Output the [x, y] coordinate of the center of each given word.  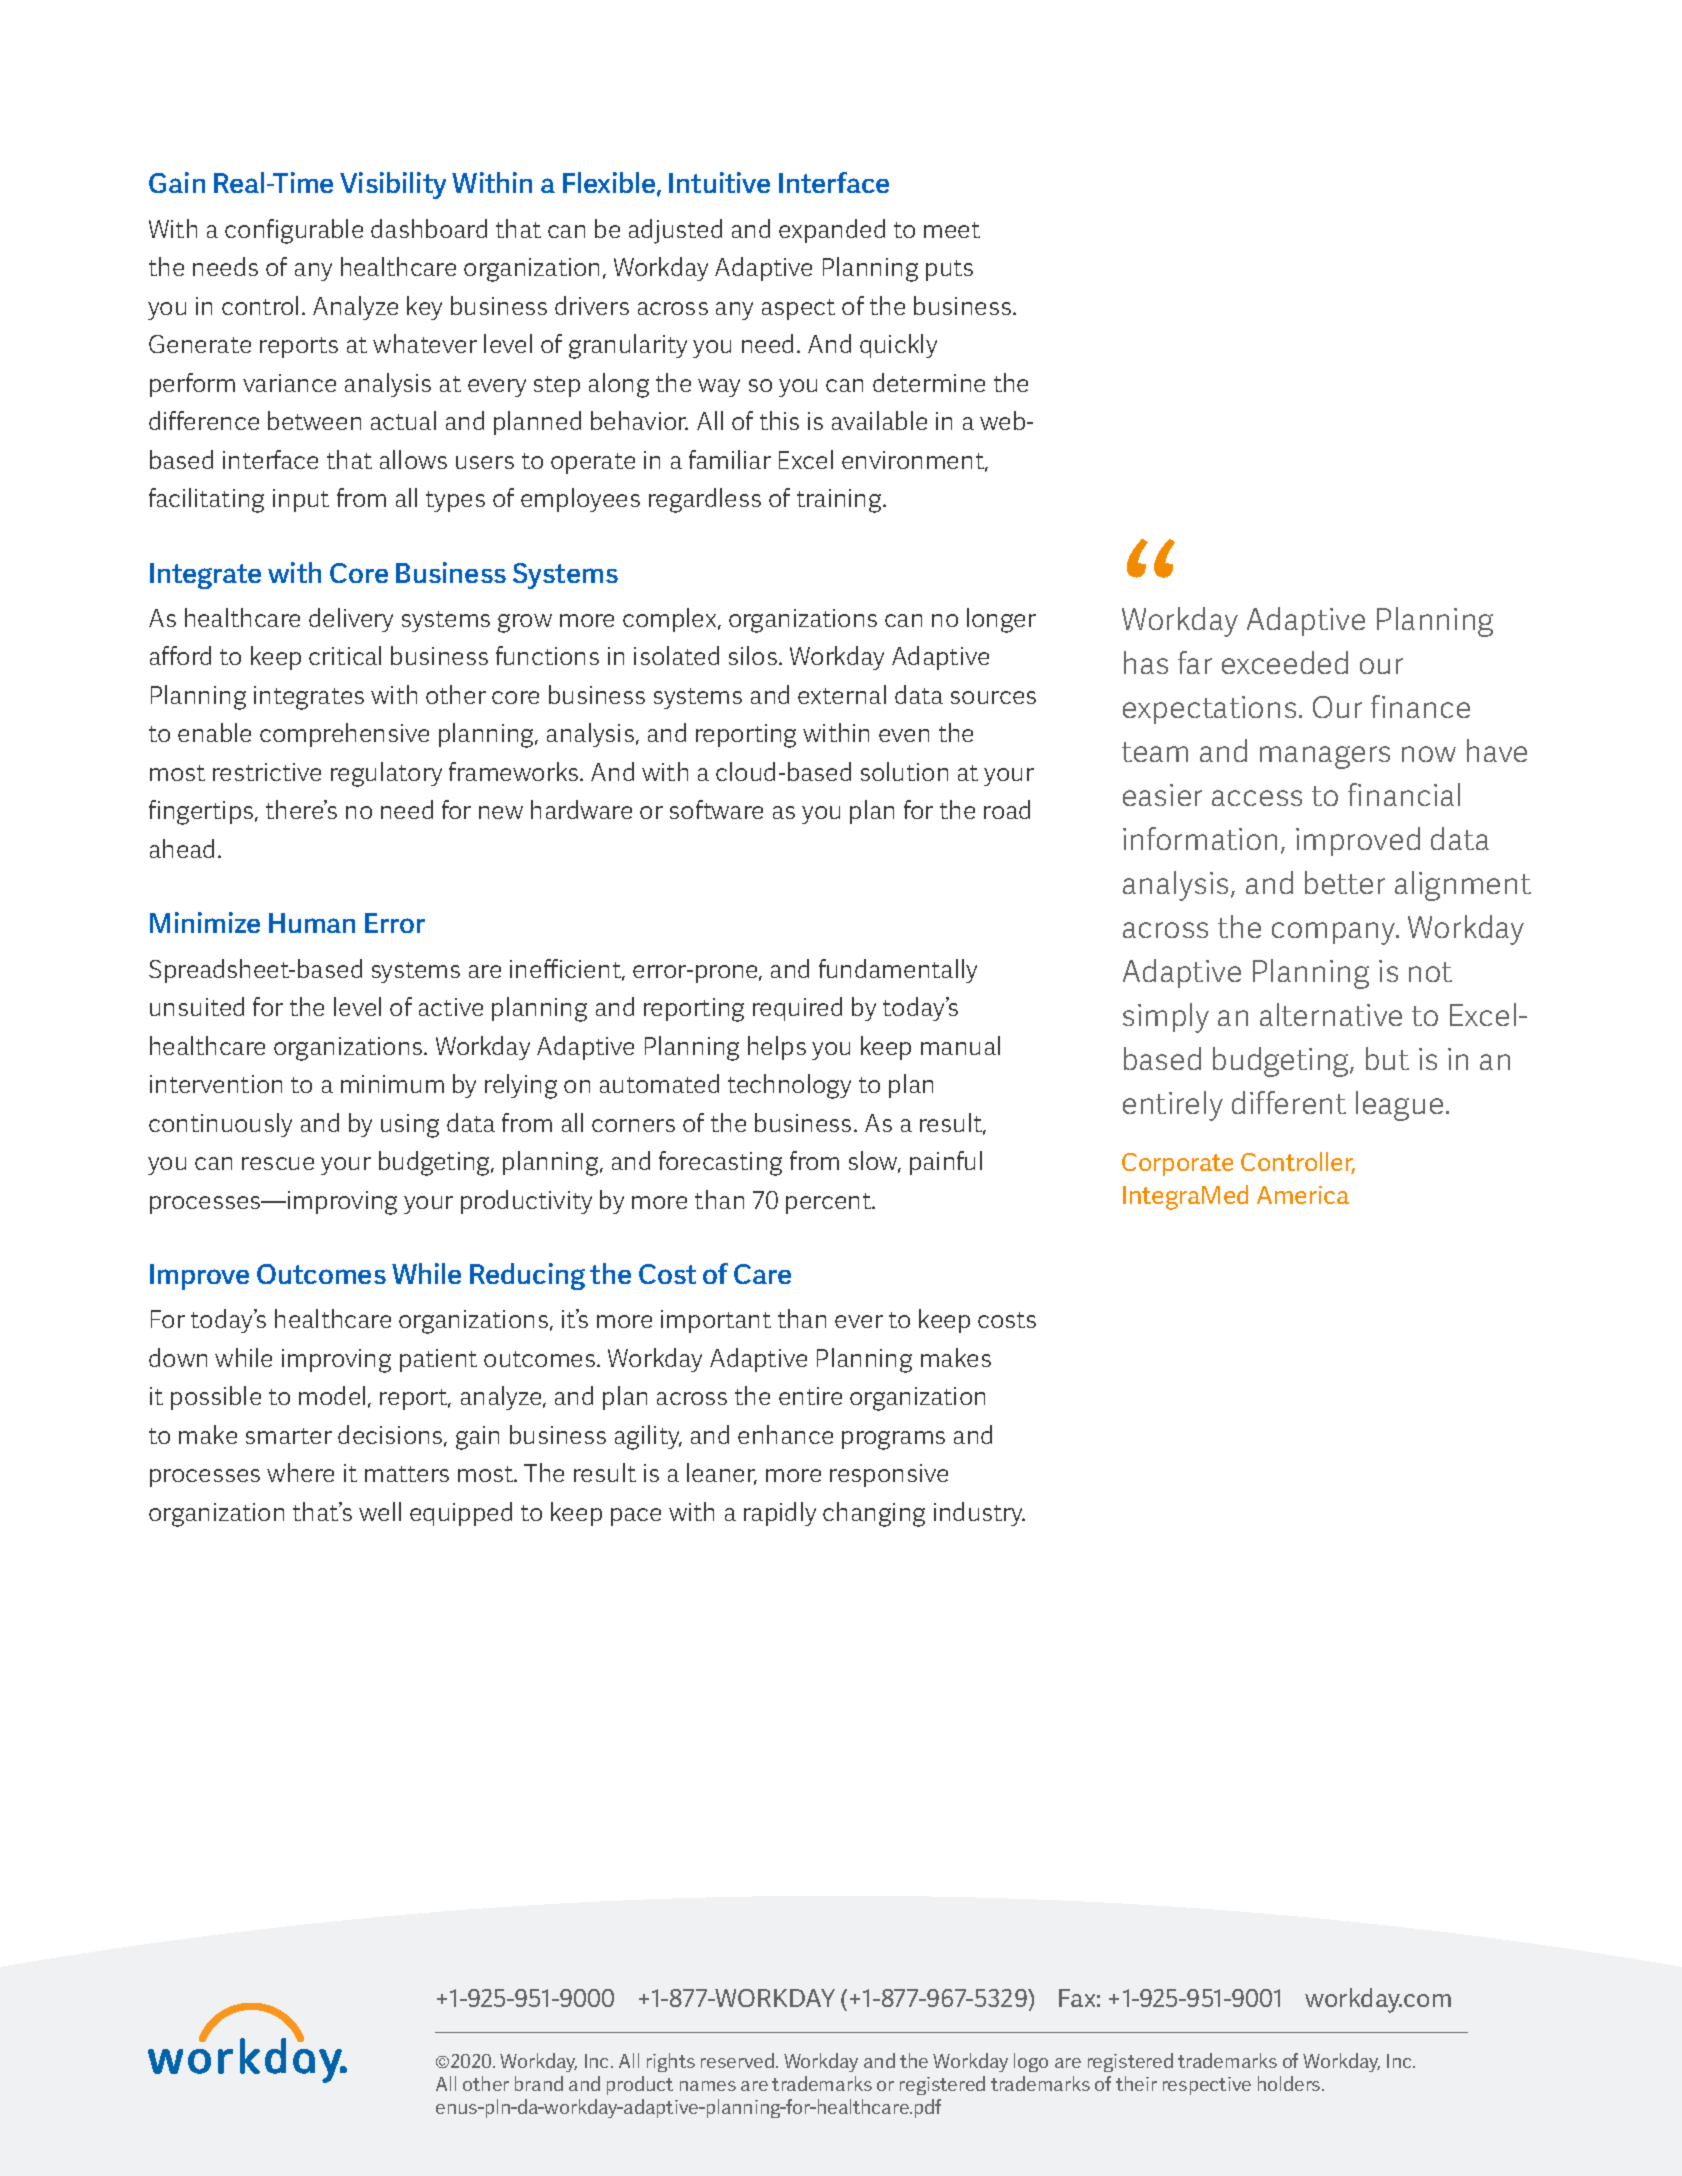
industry [979, 1514]
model [332, 1395]
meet [952, 230]
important [716, 1321]
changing [874, 1514]
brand [539, 2083]
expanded [832, 231]
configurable [294, 231]
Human [312, 923]
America [1303, 1195]
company [1335, 933]
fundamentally [898, 971]
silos [754, 655]
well [380, 1511]
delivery [351, 620]
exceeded [1285, 662]
